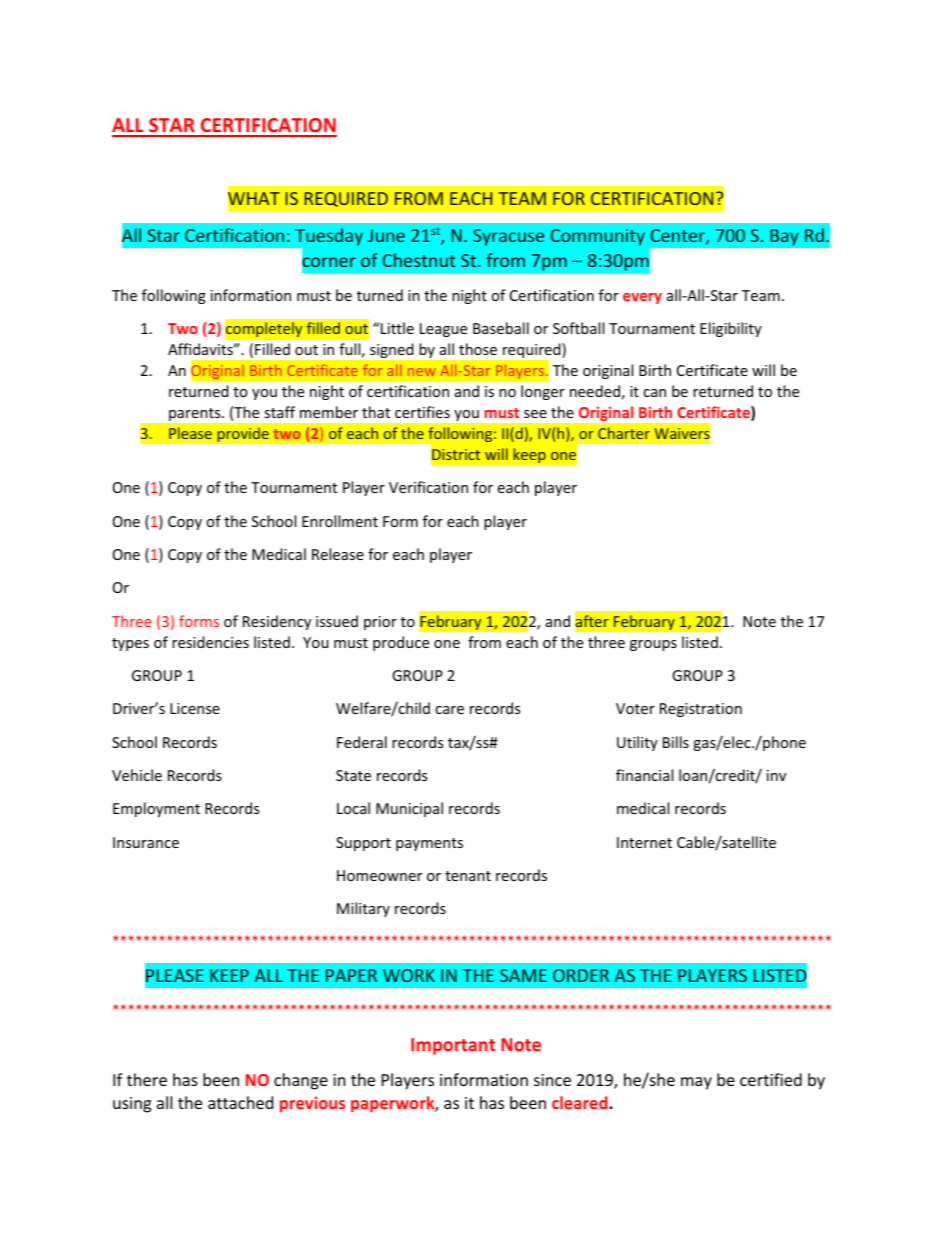 The height and width of the screenshot is (1233, 952). What do you see at coordinates (642, 298) in the screenshot?
I see `every` at bounding box center [642, 298].
